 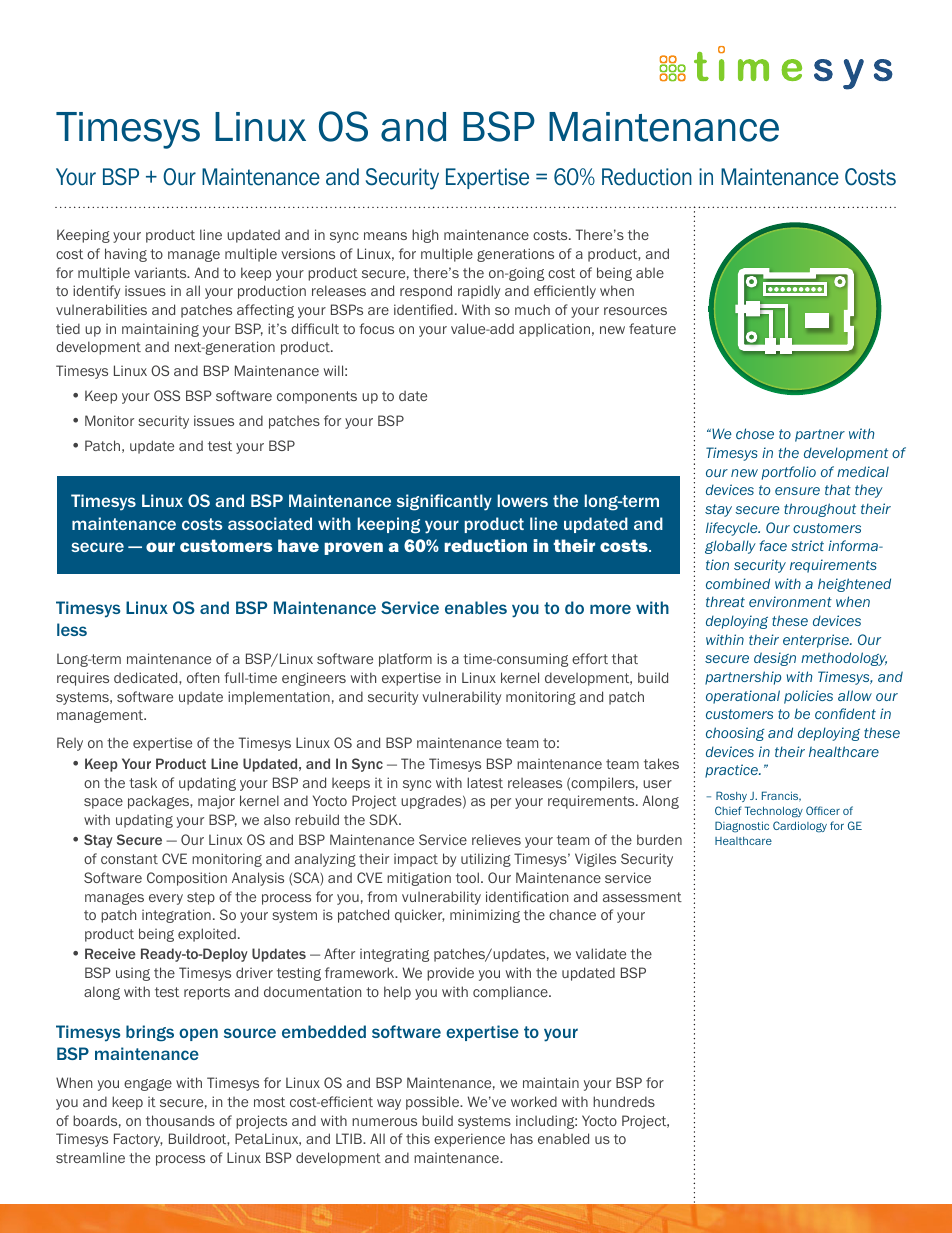 What do you see at coordinates (180, 1120) in the page?
I see `thousands` at bounding box center [180, 1120].
